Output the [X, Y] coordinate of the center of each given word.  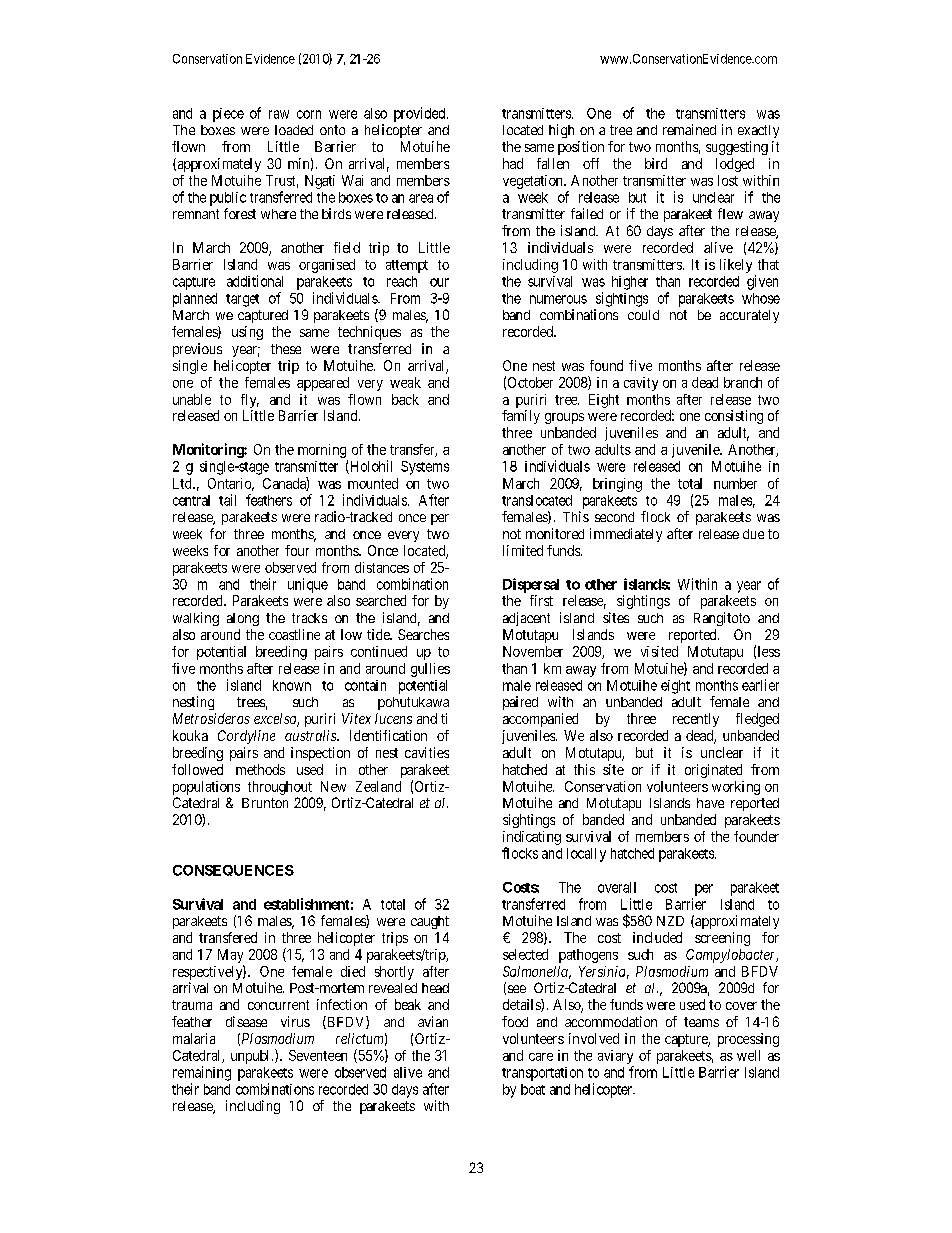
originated [713, 771]
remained [689, 129]
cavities [427, 752]
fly [250, 401]
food [515, 1021]
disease [246, 1021]
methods [260, 769]
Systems [425, 468]
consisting [734, 417]
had [513, 163]
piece [228, 115]
